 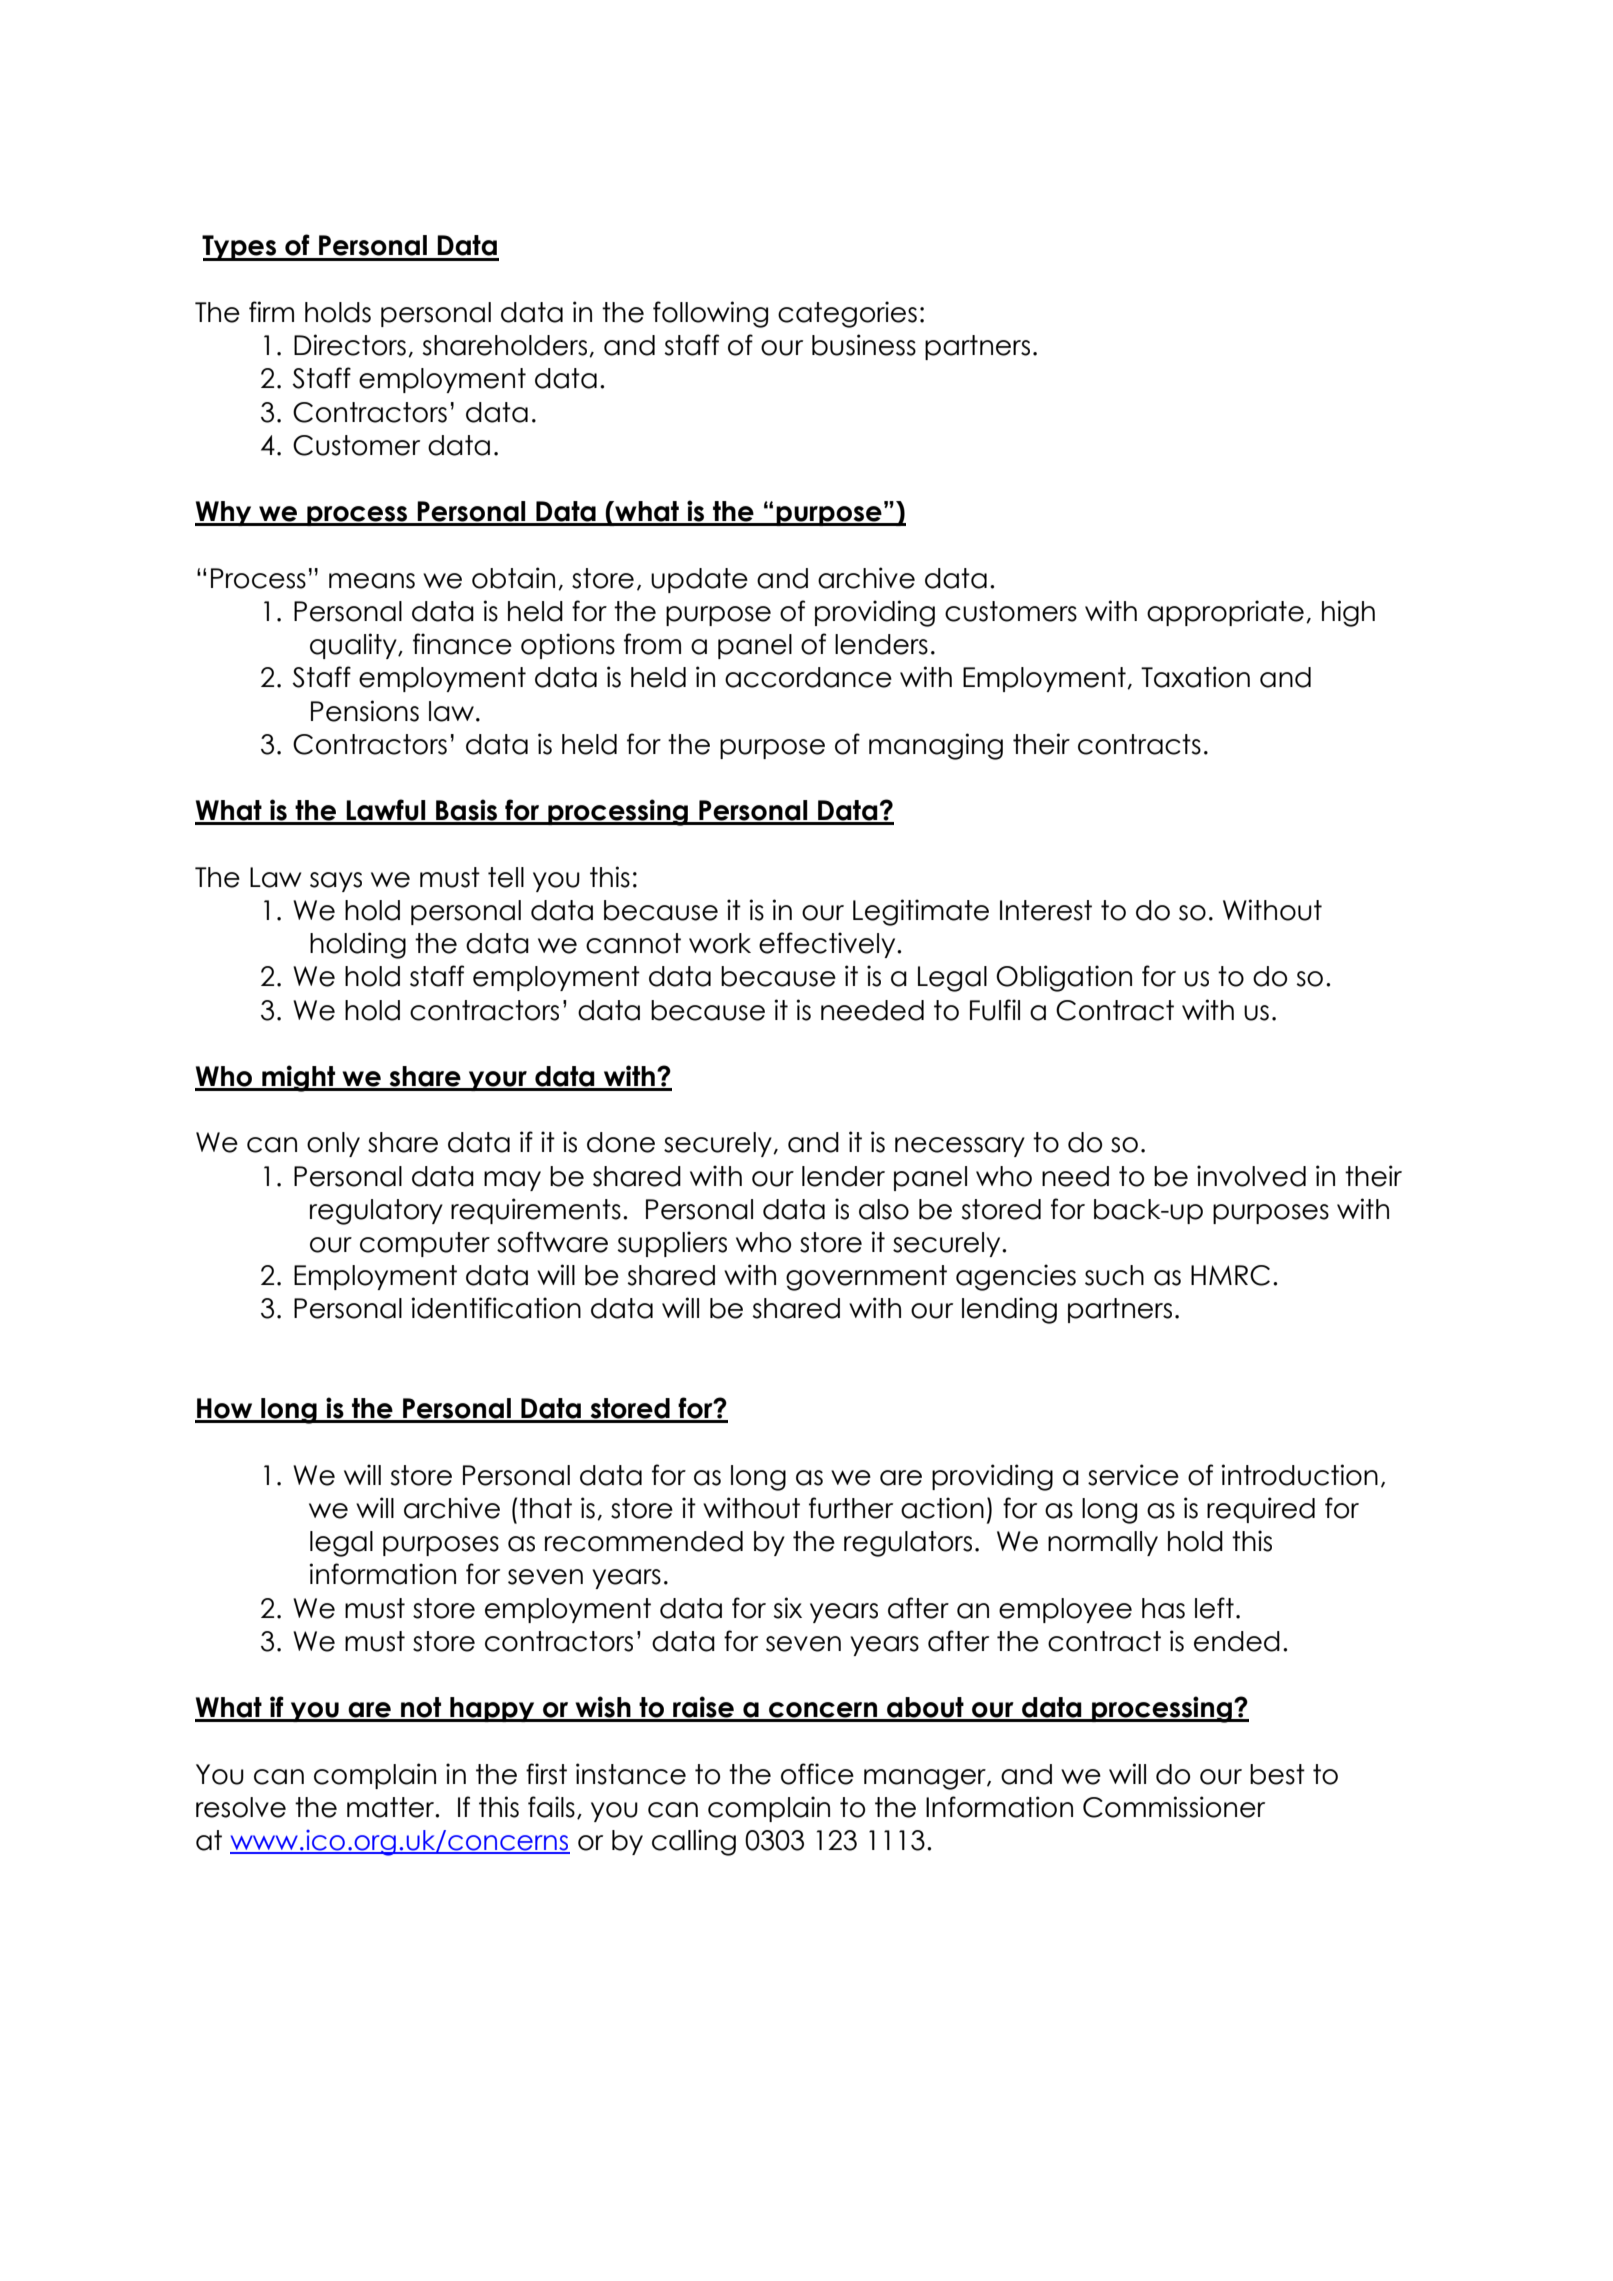 What do you see at coordinates (392, 1807) in the screenshot?
I see `matter` at bounding box center [392, 1807].
